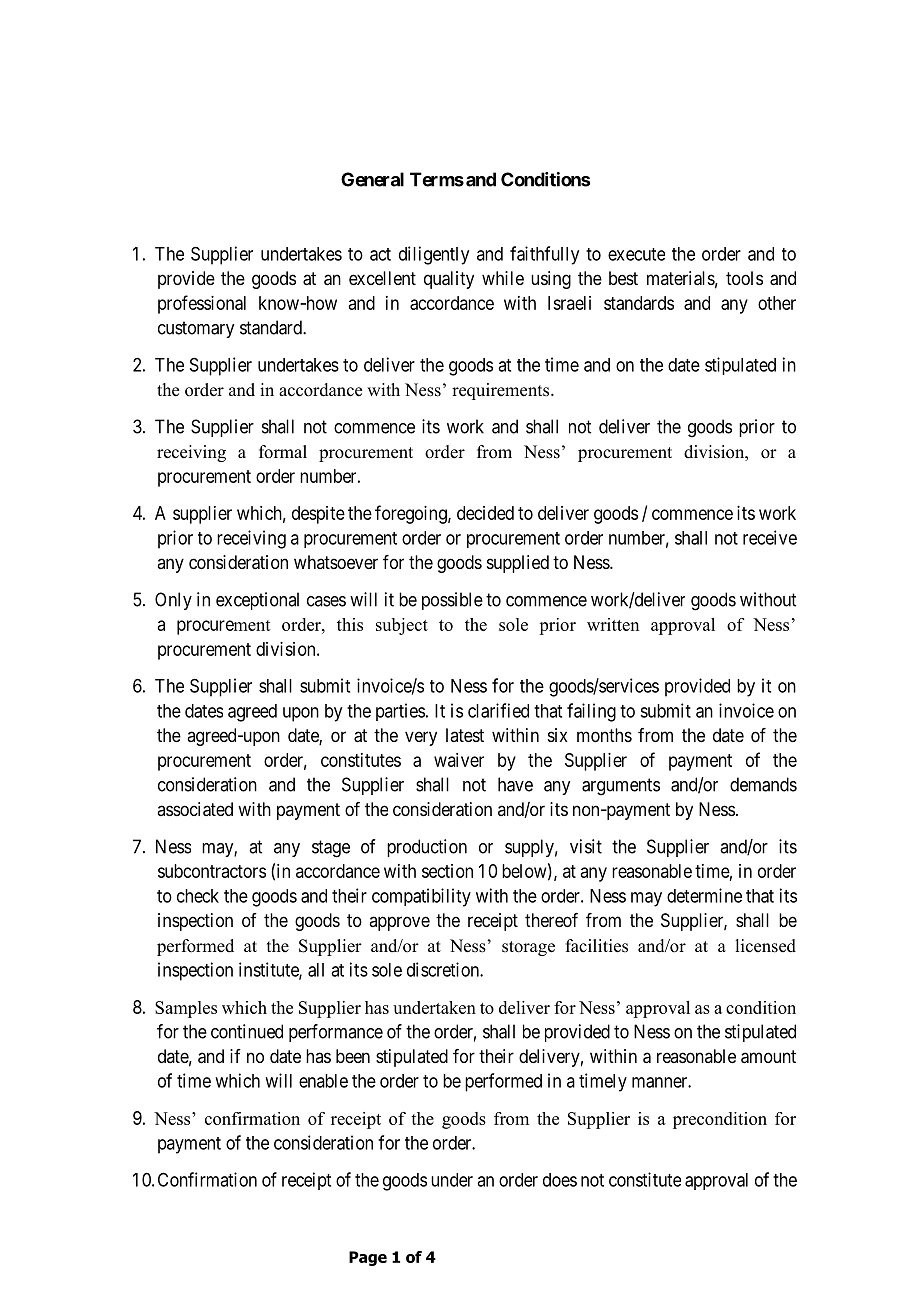  What do you see at coordinates (636, 254) in the page?
I see `execute` at bounding box center [636, 254].
